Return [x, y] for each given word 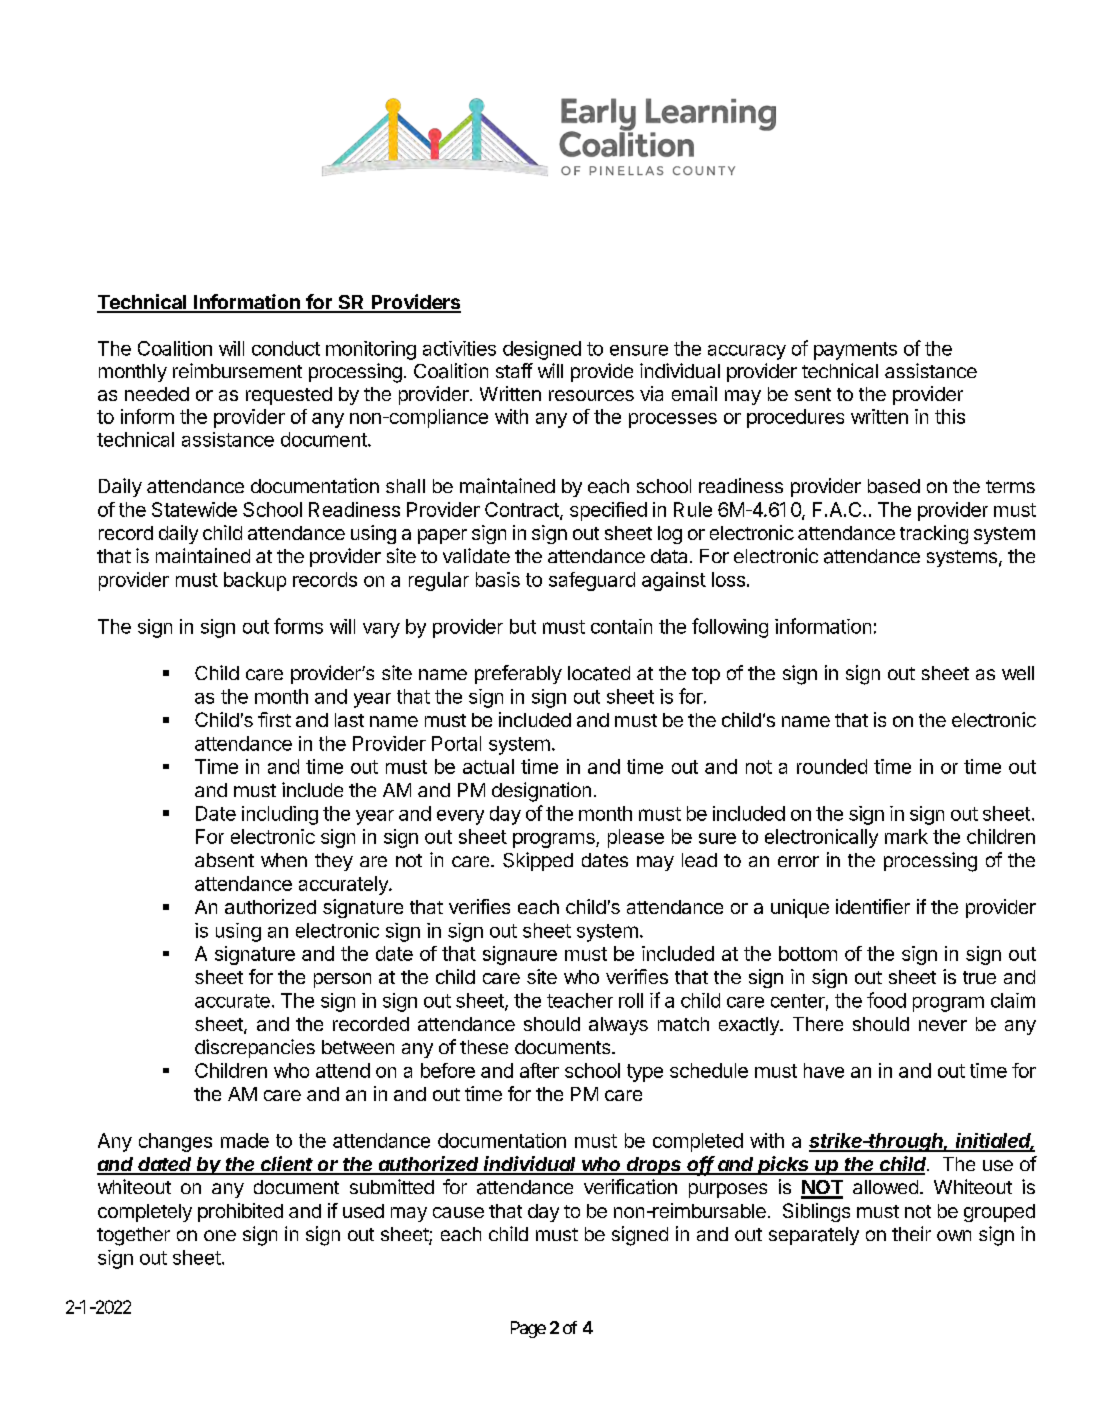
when [284, 860]
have [824, 1070]
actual [488, 766]
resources [591, 395]
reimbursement [237, 370]
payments [855, 351]
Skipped [538, 861]
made [245, 1140]
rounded [832, 766]
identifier [873, 906]
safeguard [592, 581]
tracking [934, 534]
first [274, 719]
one [220, 1235]
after [539, 1070]
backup [255, 581]
